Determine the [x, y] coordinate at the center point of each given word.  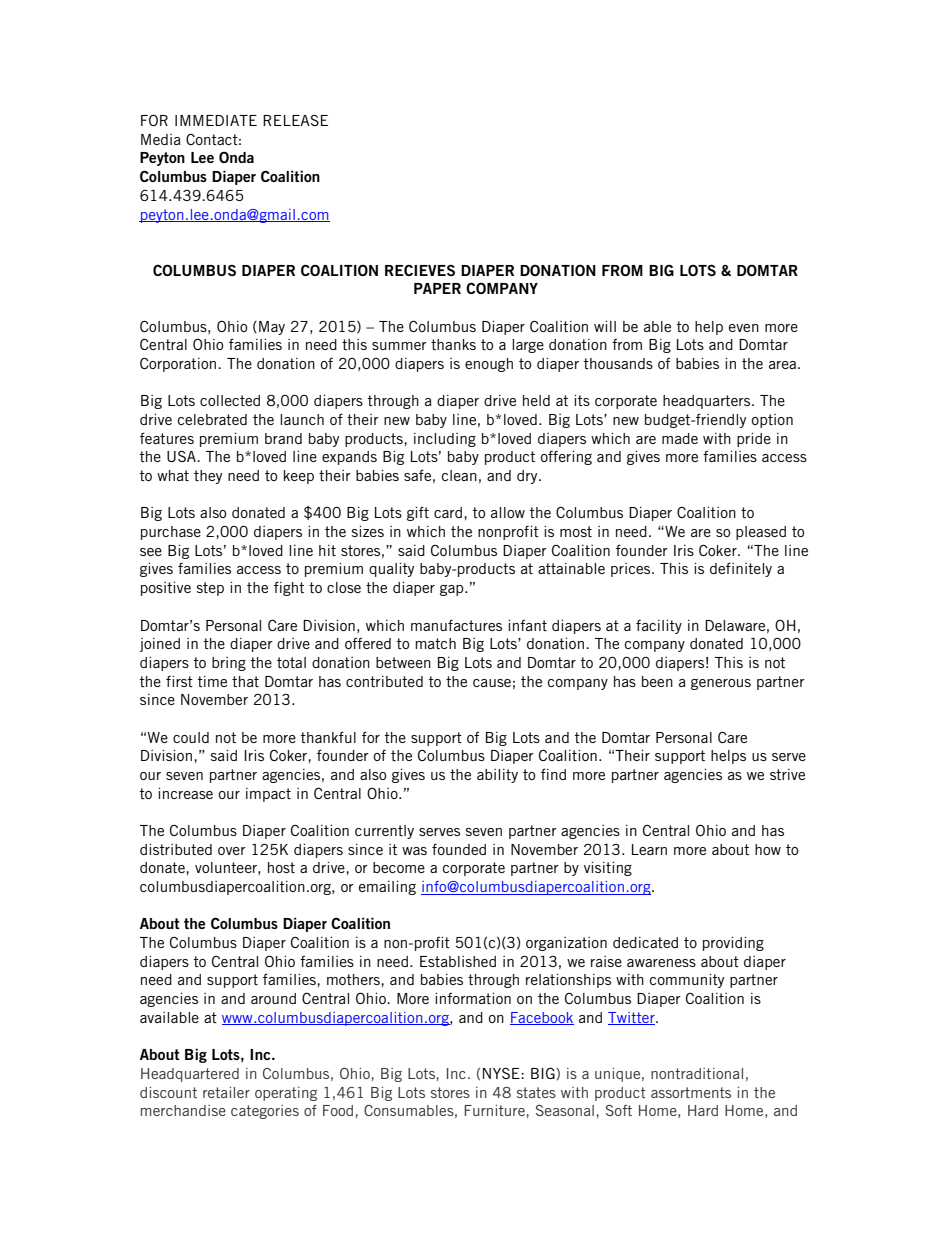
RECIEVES [420, 270]
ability [497, 776]
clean [459, 475]
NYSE [502, 1073]
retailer [226, 1092]
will [605, 326]
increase [185, 793]
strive [787, 774]
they [208, 477]
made [680, 438]
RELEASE [295, 120]
